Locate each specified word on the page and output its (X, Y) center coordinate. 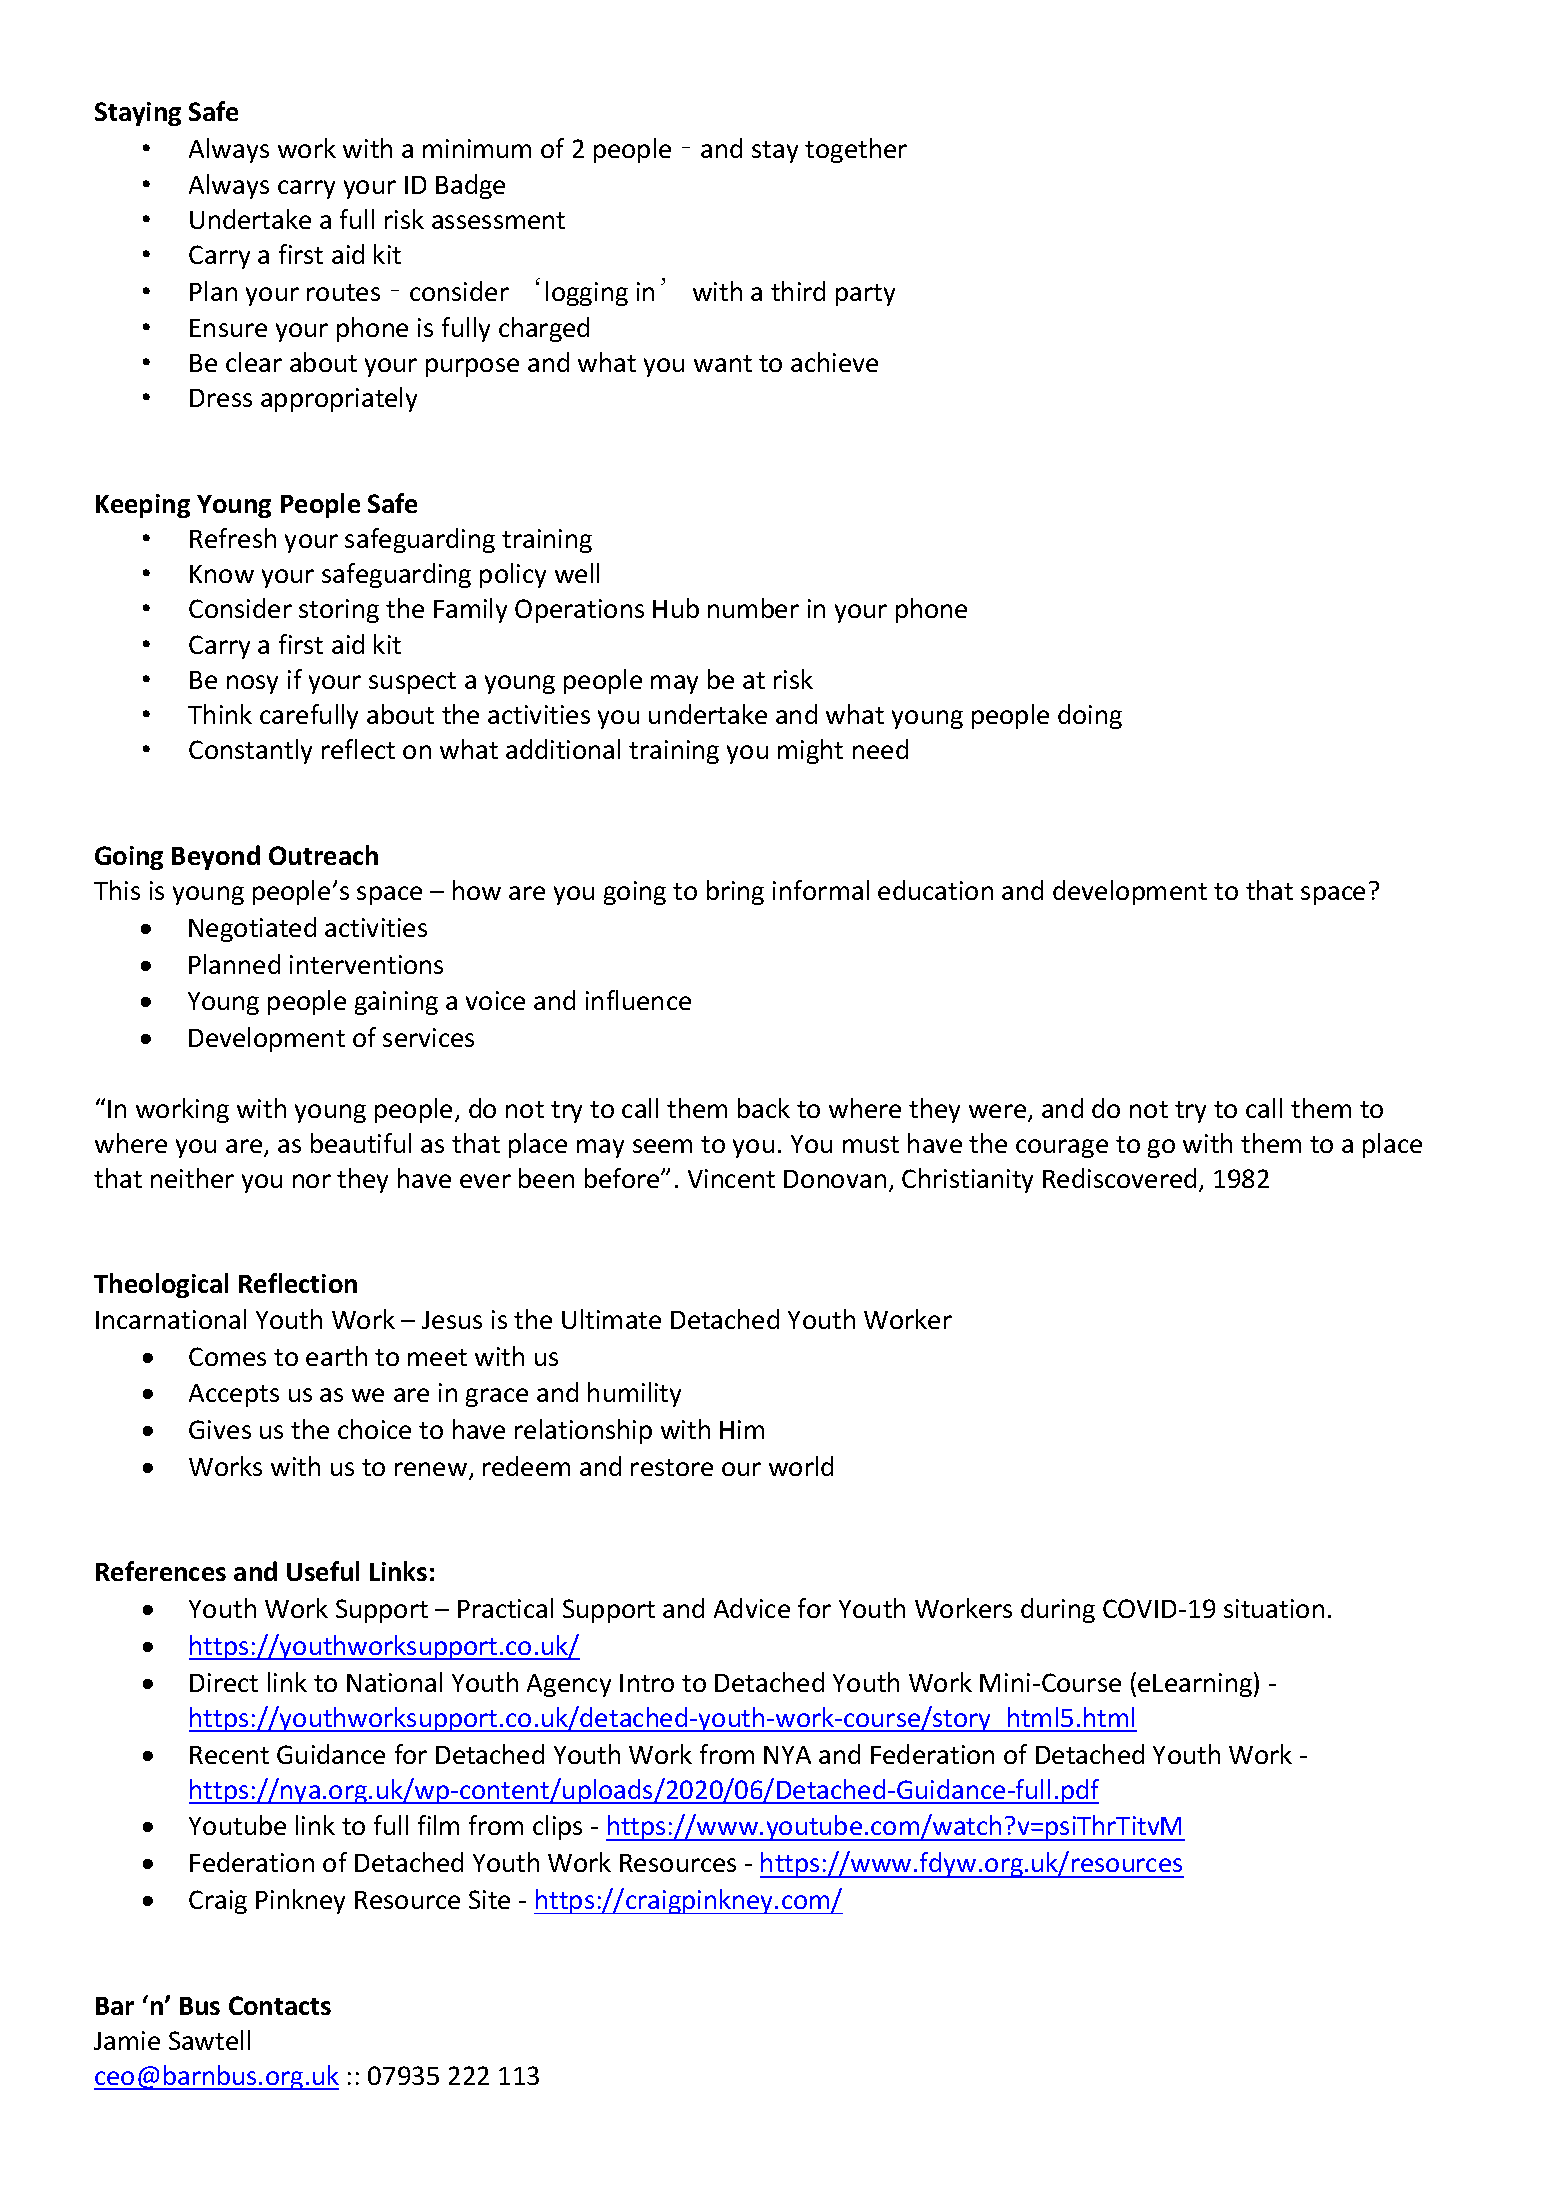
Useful (323, 1571)
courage (1062, 1148)
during (1058, 1610)
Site (489, 1899)
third (798, 291)
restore (672, 1467)
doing (1090, 716)
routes (343, 292)
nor (312, 1181)
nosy (252, 684)
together (856, 150)
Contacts (280, 2005)
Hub (676, 608)
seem (662, 1146)
